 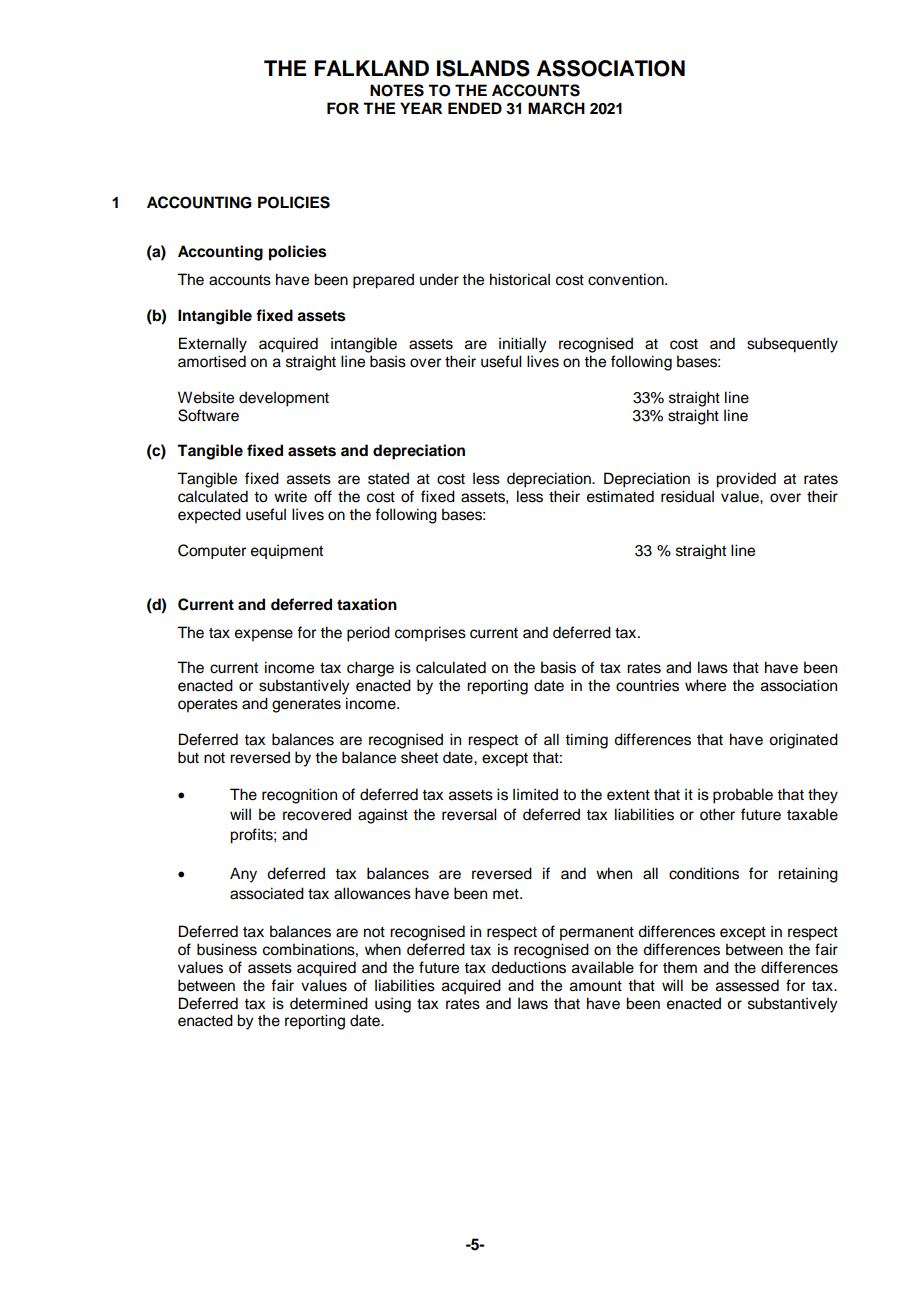 I want to click on initially, so click(x=522, y=345).
